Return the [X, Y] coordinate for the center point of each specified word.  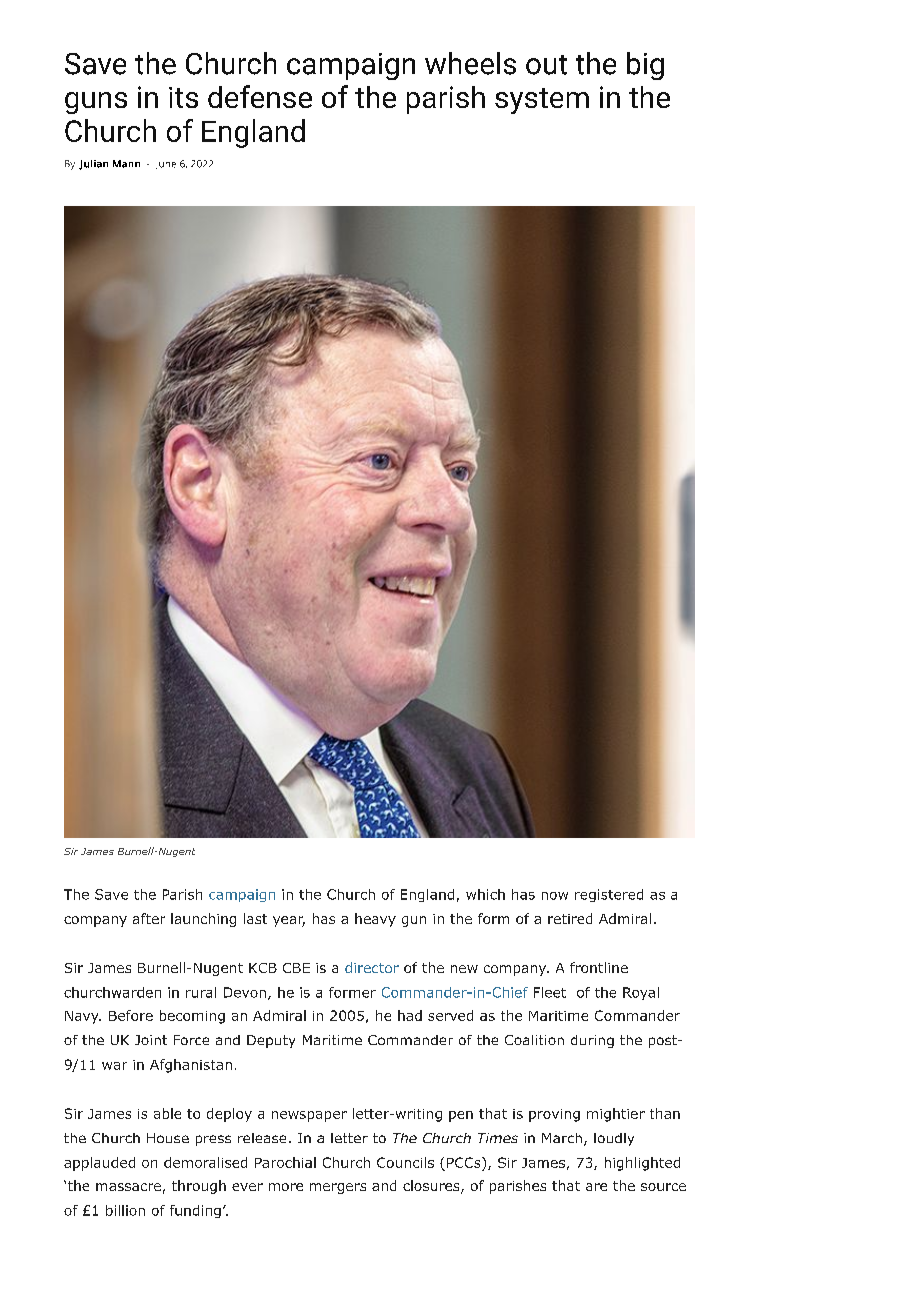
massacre [128, 1187]
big [645, 66]
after [149, 918]
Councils [405, 1162]
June [166, 165]
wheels [470, 63]
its [183, 97]
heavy [375, 920]
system [542, 101]
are [596, 1187]
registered [609, 895]
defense [260, 96]
